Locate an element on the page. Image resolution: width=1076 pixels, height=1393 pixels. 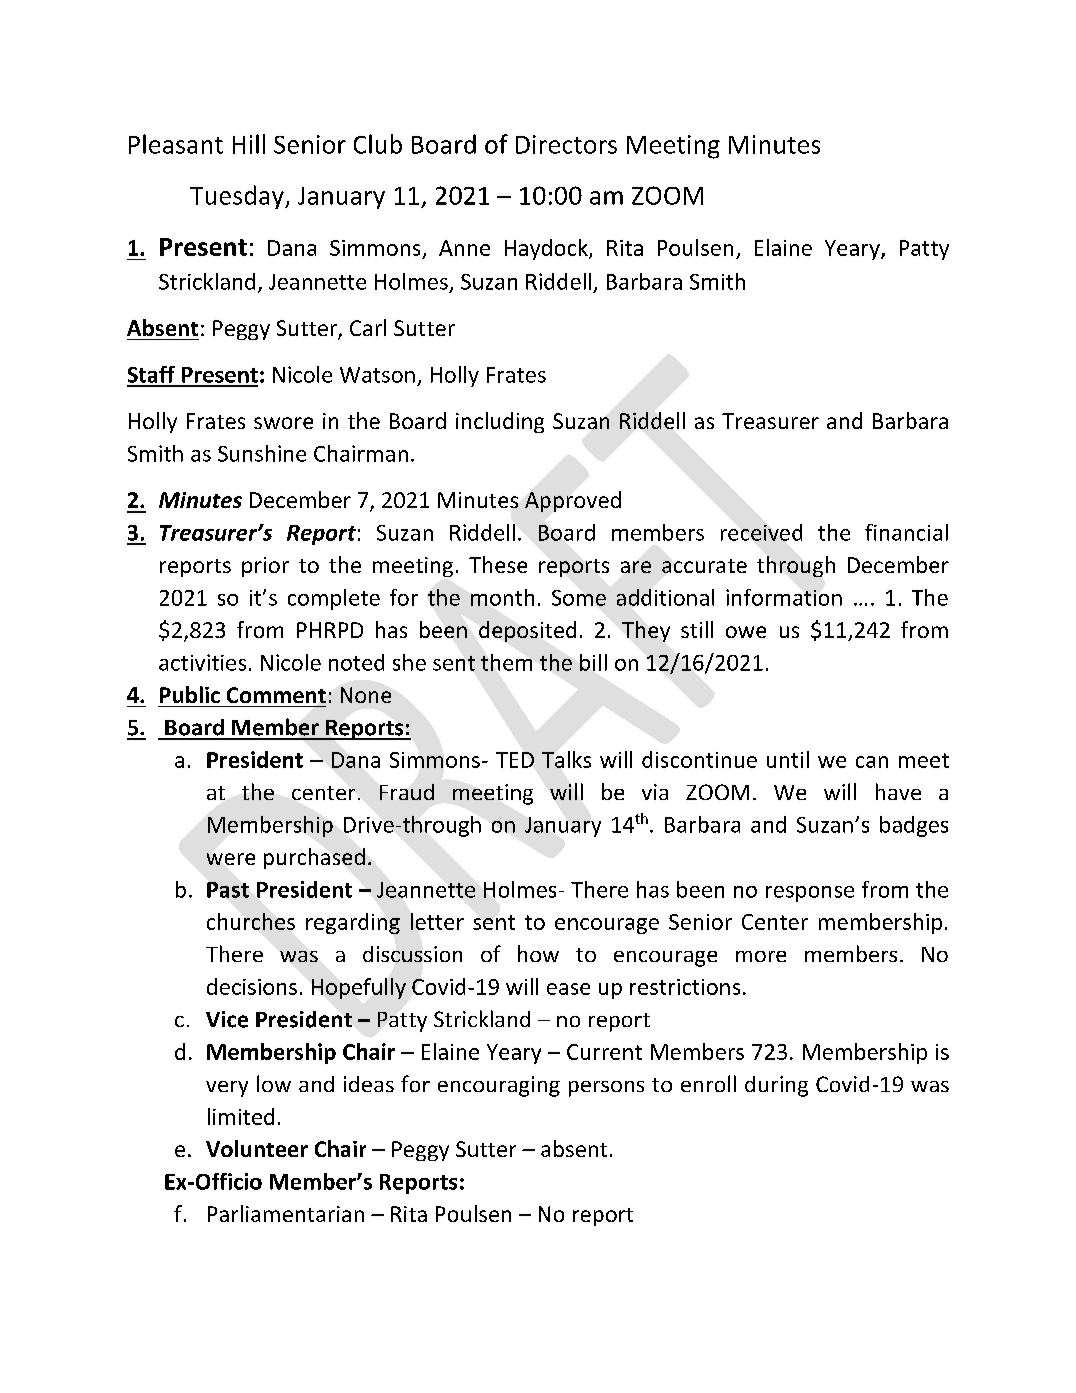
encouraging is located at coordinates (499, 1086).
